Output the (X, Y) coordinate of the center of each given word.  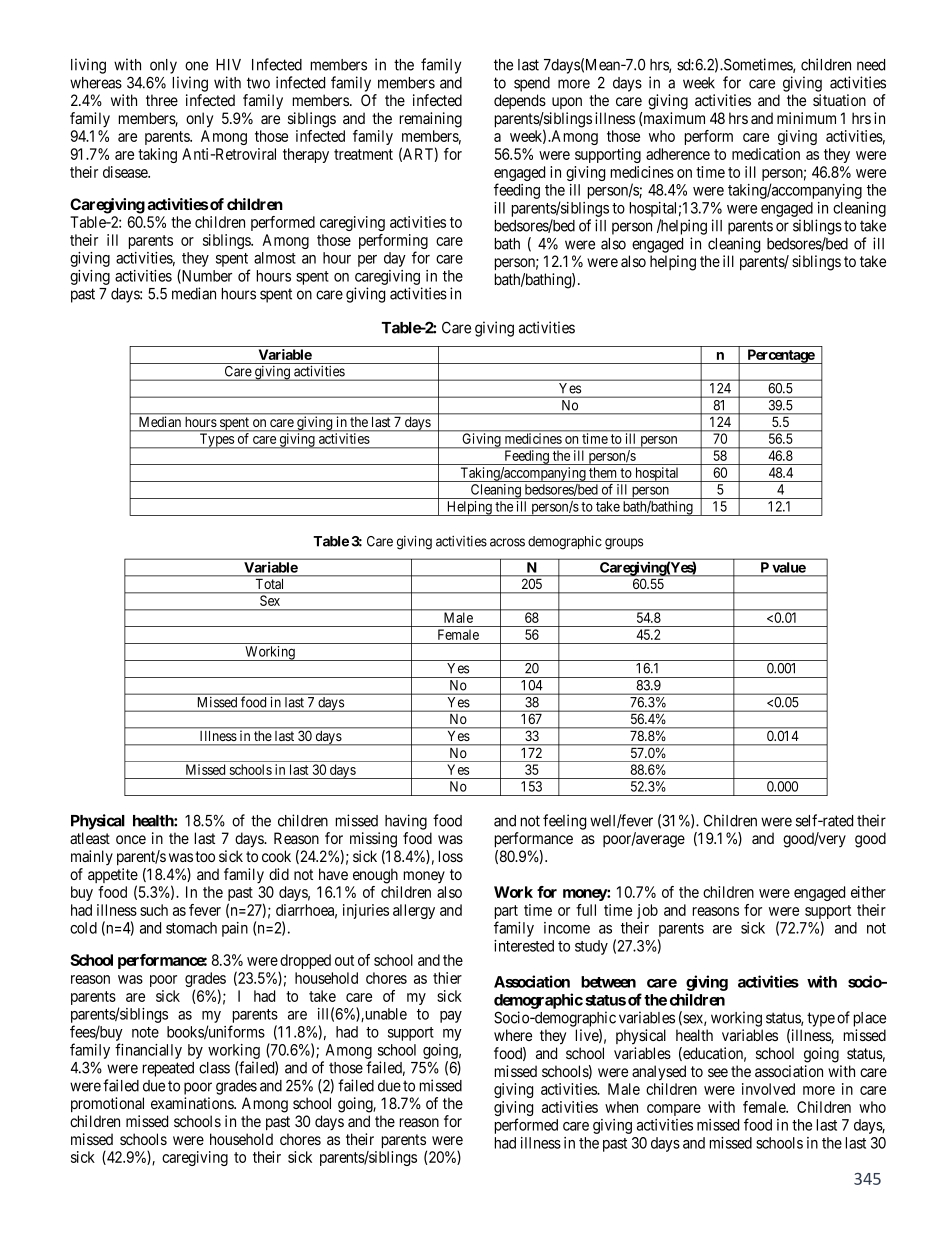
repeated (168, 1069)
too (205, 856)
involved (768, 1089)
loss (451, 856)
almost (275, 258)
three (162, 100)
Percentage (780, 356)
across (507, 542)
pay (451, 1017)
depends (520, 101)
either (868, 892)
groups (624, 544)
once (131, 839)
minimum (806, 118)
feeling (564, 822)
